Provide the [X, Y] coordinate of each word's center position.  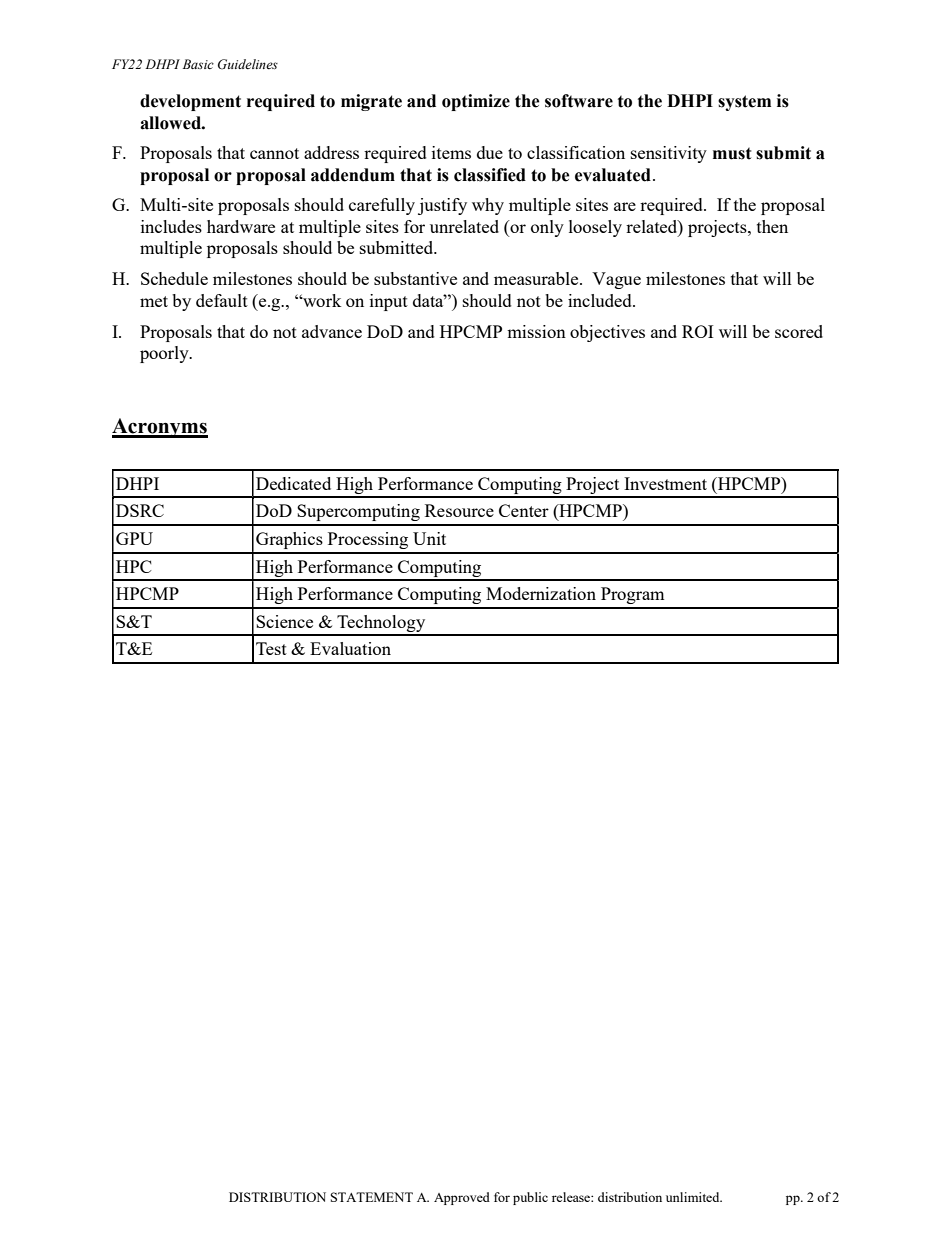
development [190, 102]
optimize [476, 102]
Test [271, 648]
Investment [665, 483]
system [744, 103]
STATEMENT [372, 1197]
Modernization [541, 593]
